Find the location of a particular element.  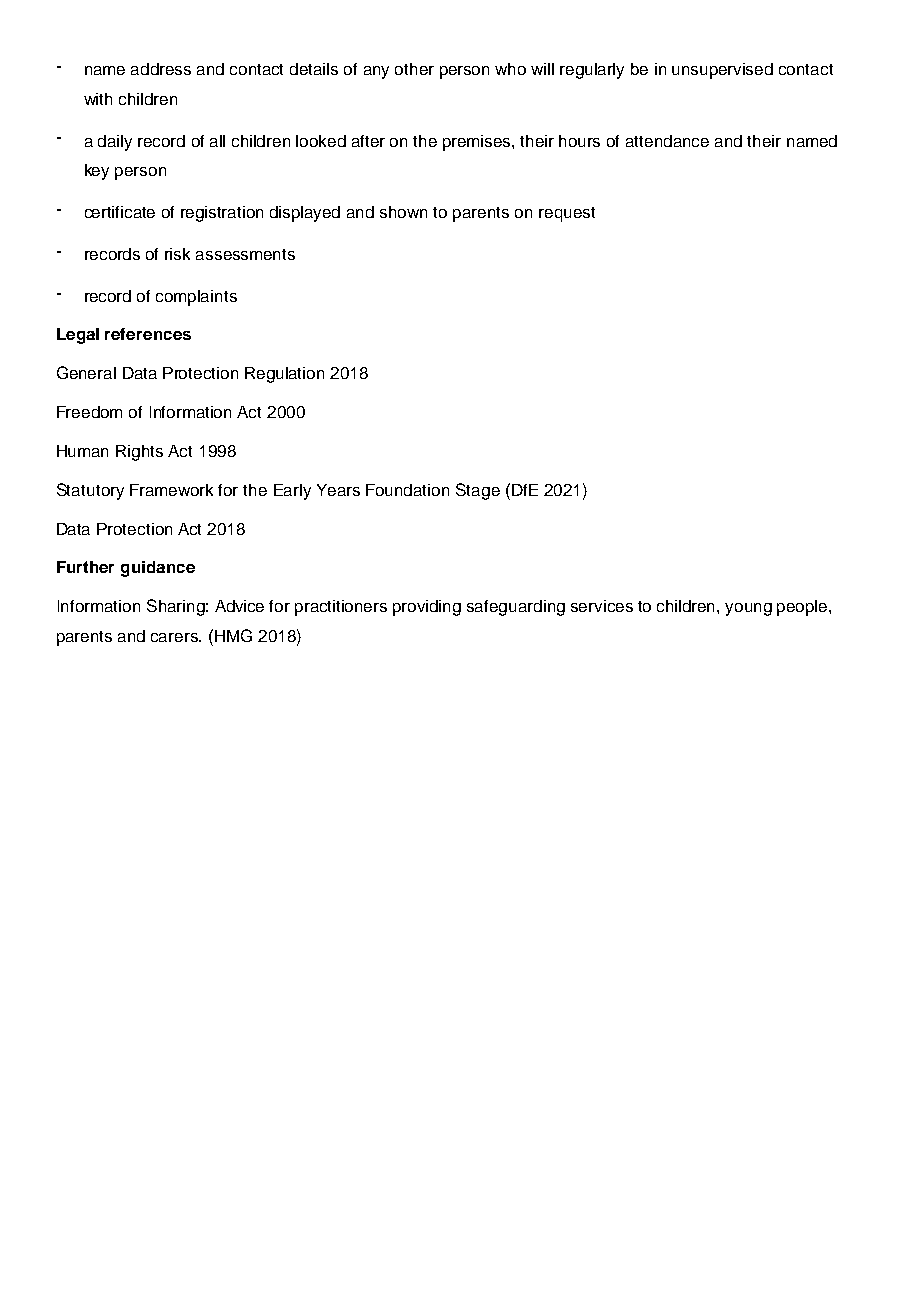

shown is located at coordinates (403, 212).
